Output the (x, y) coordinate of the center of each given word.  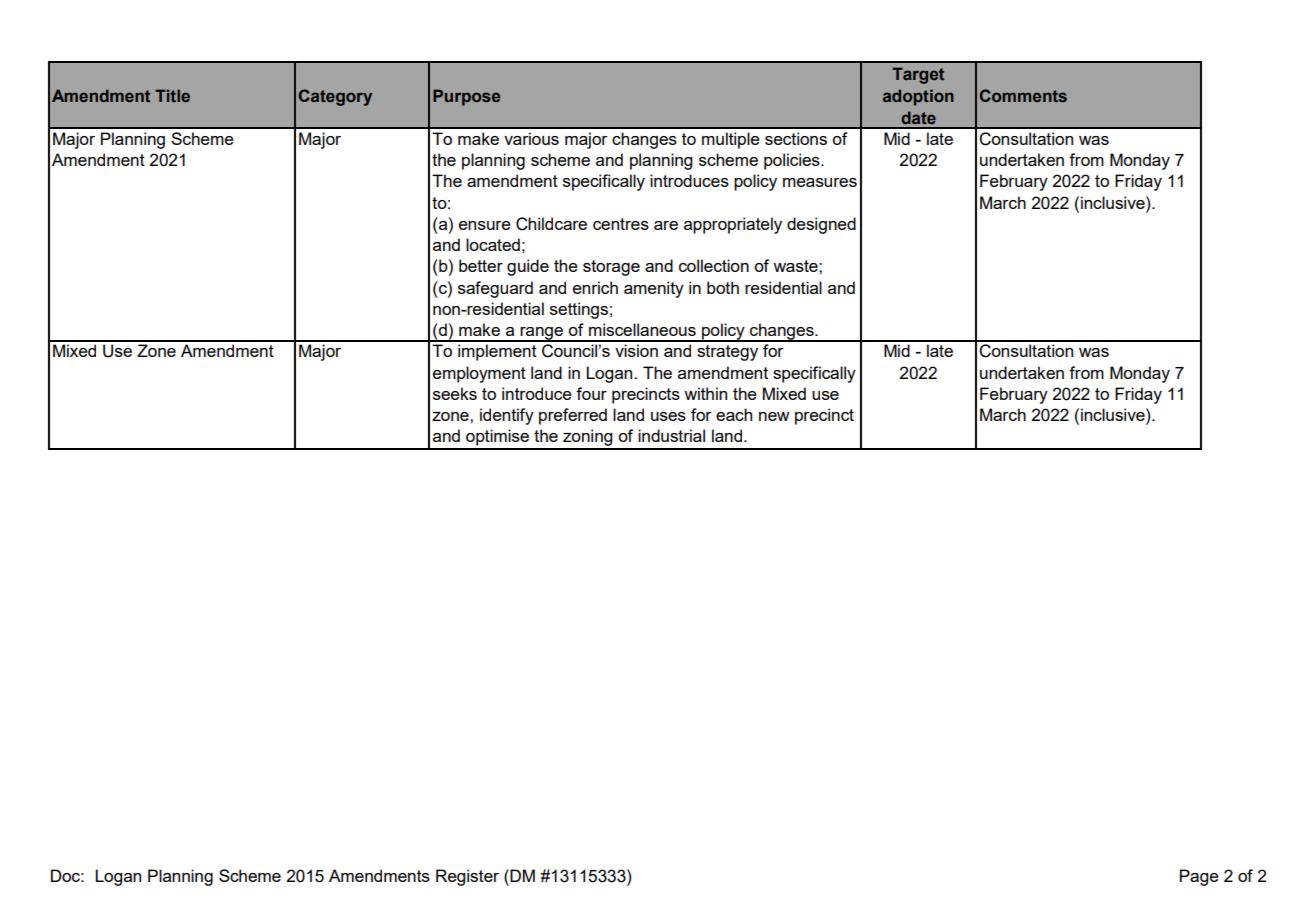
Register (467, 877)
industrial (671, 435)
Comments (1023, 95)
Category (335, 97)
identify (507, 416)
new (774, 416)
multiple (731, 140)
